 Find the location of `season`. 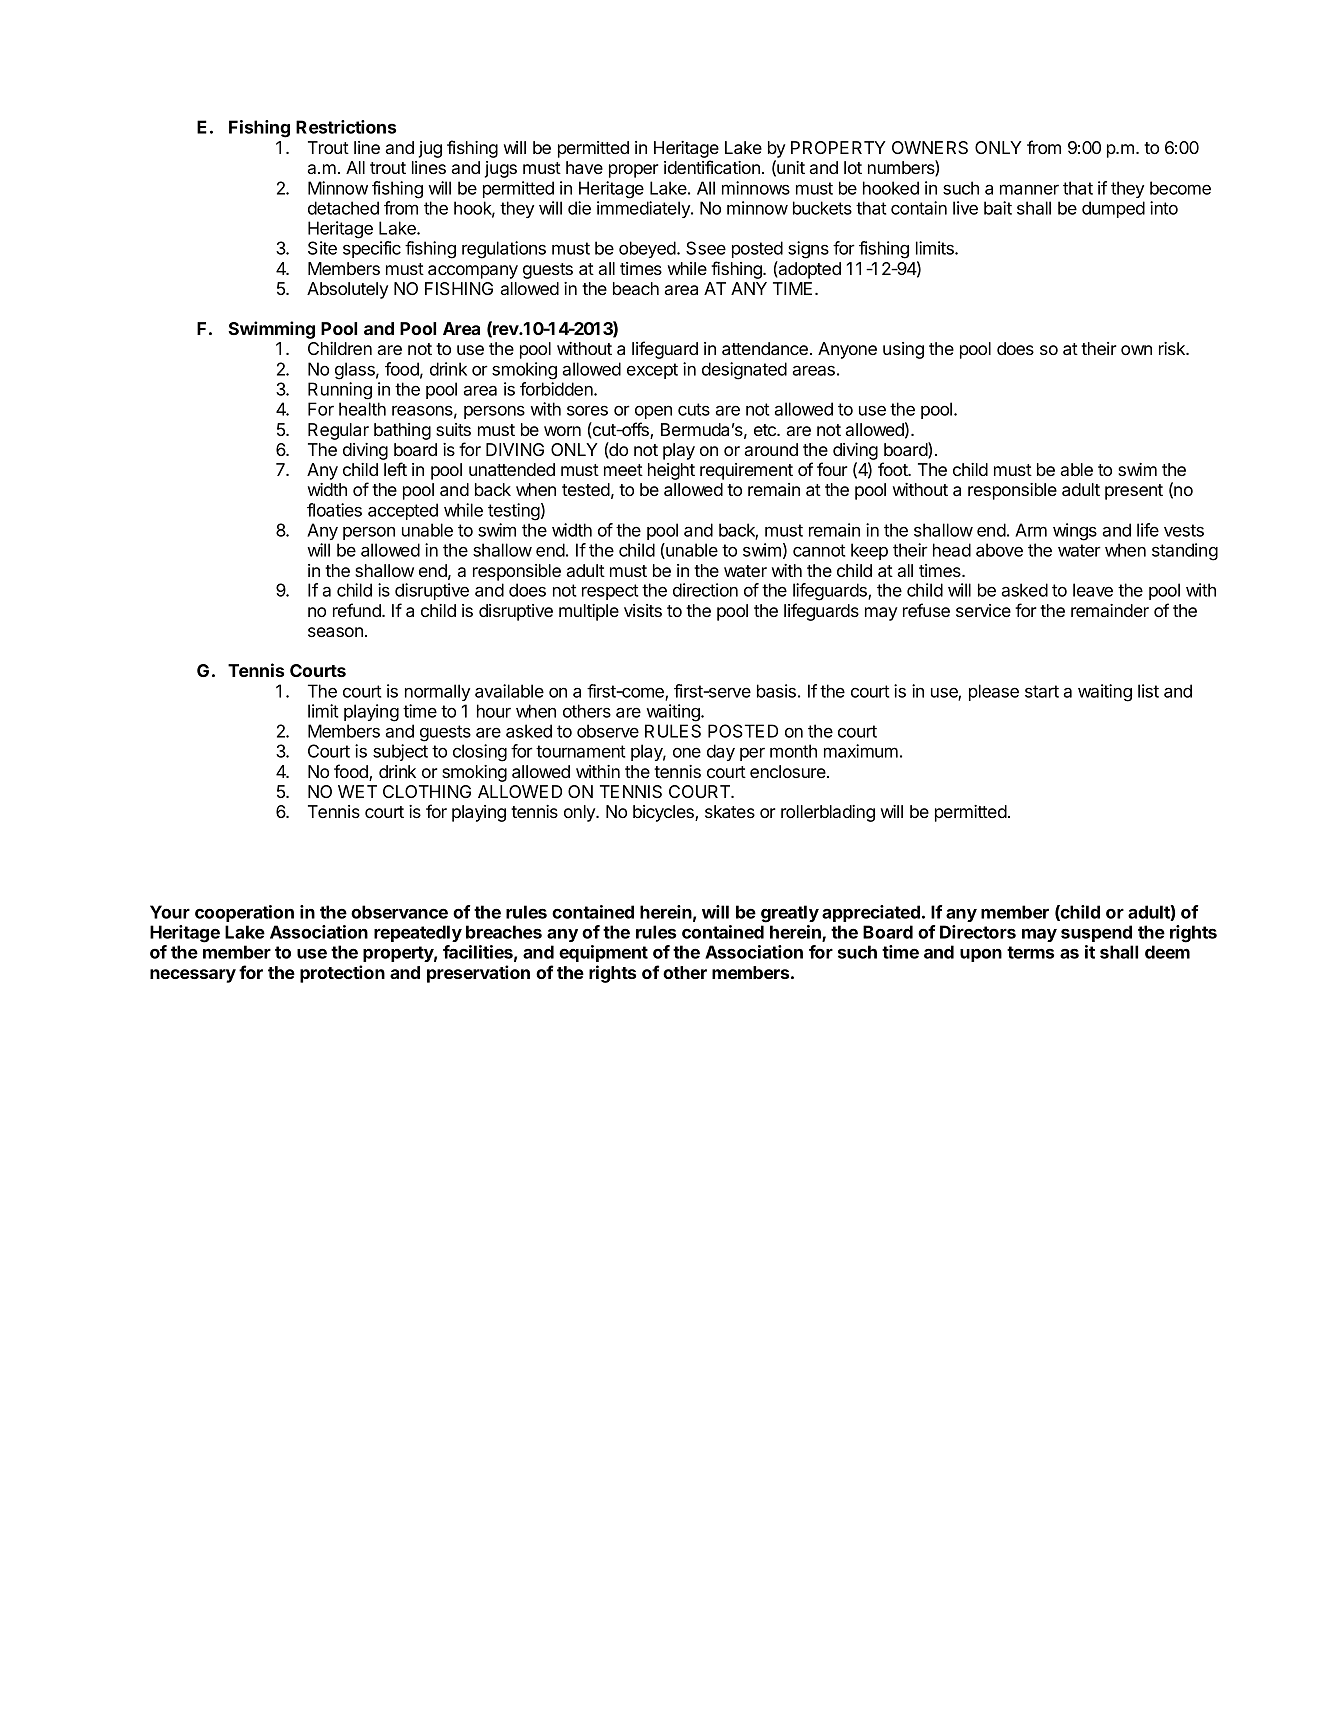

season is located at coordinates (335, 632).
